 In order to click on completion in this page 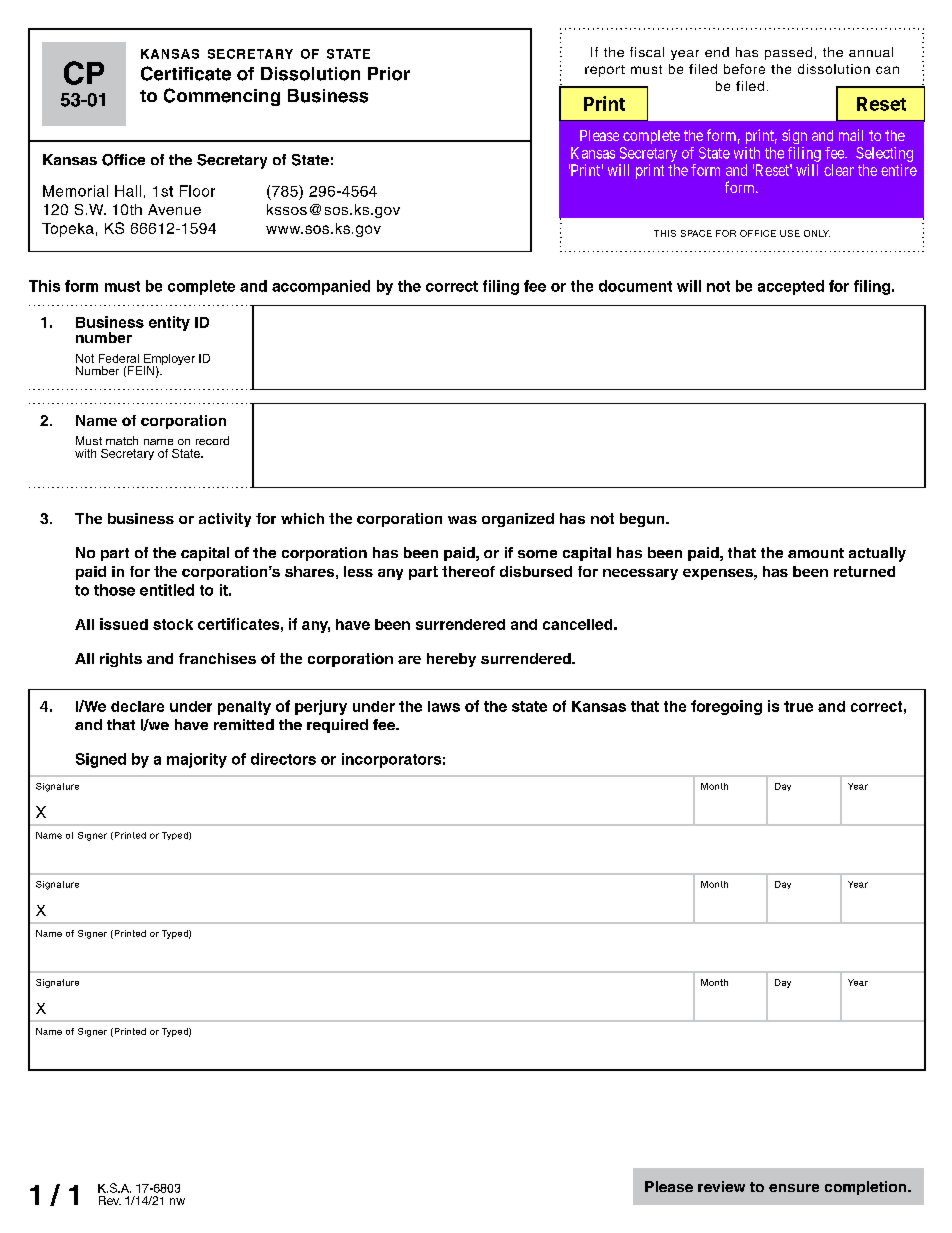, I will do `click(867, 1188)`.
